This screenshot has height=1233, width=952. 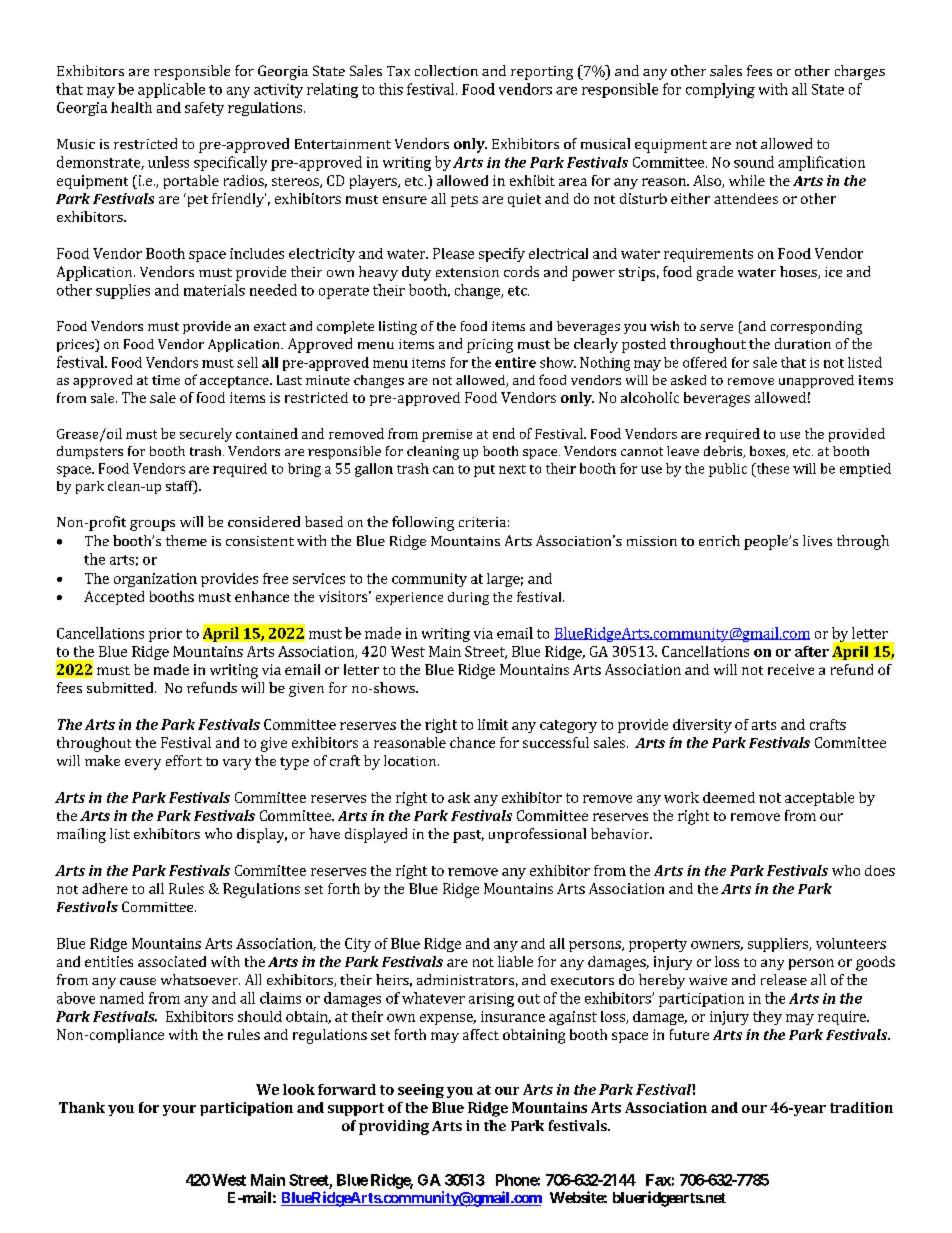 What do you see at coordinates (206, 435) in the screenshot?
I see `securely` at bounding box center [206, 435].
